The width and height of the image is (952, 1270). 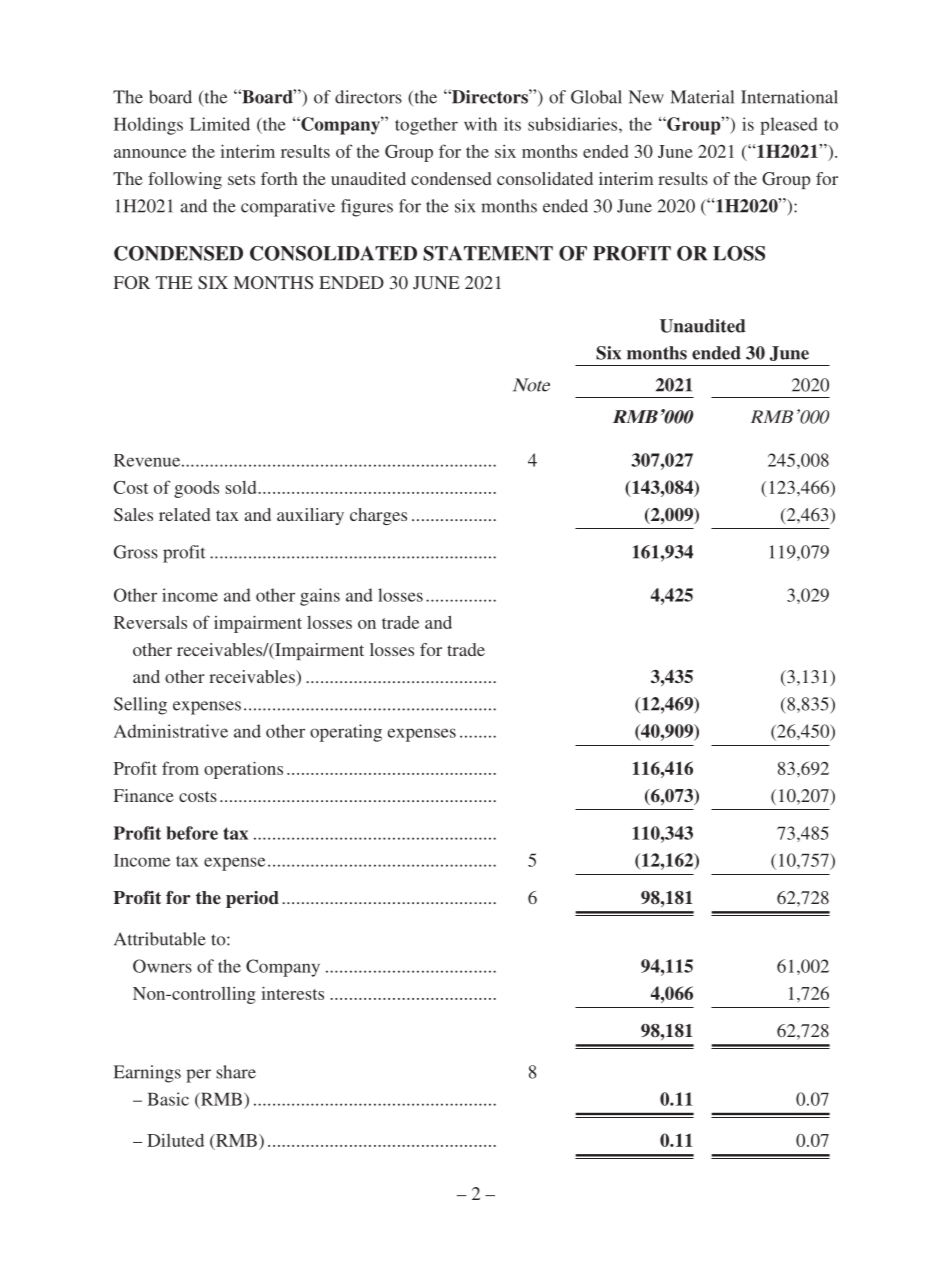 I want to click on goods, so click(x=196, y=489).
